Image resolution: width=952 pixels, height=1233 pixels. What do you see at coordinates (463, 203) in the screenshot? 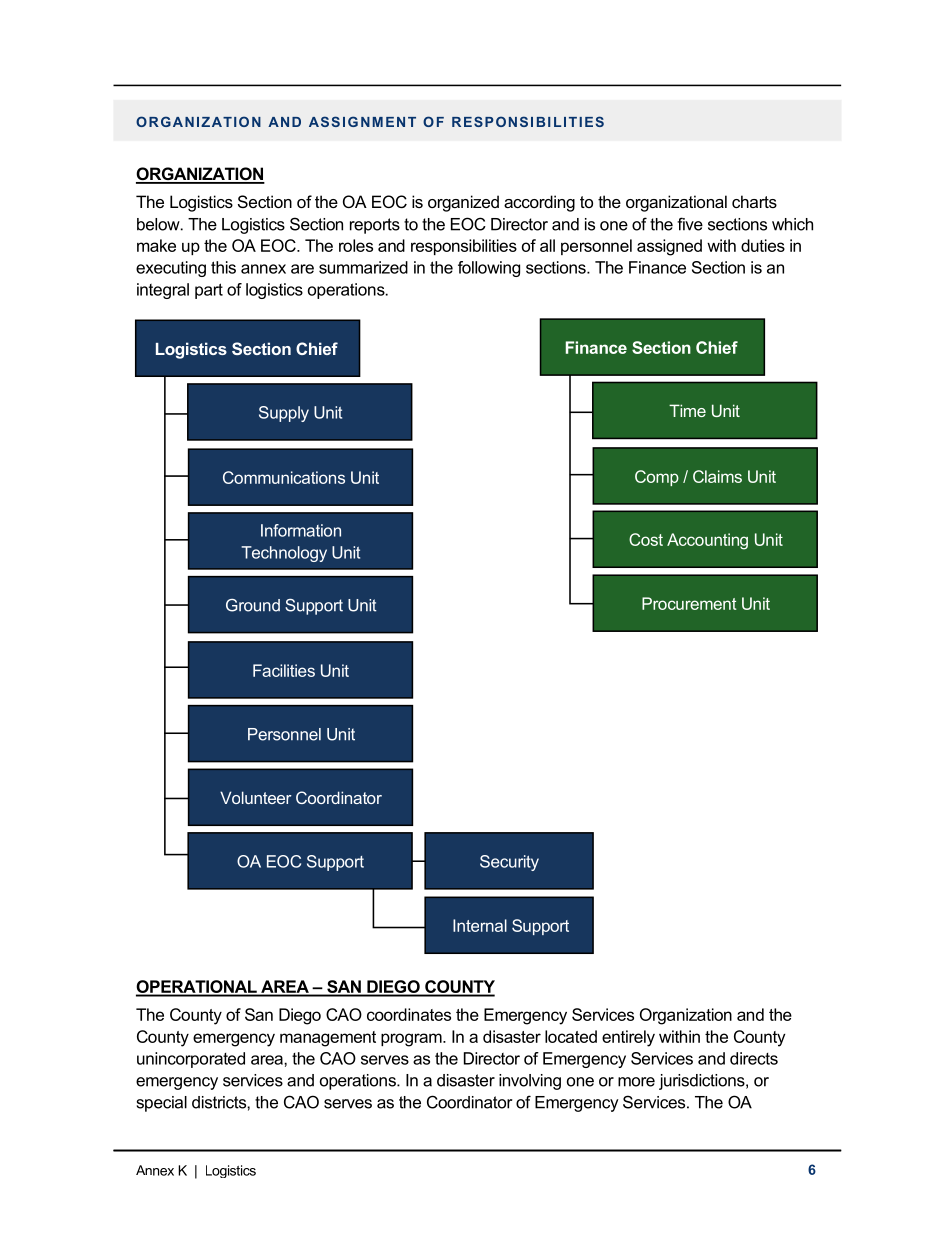
I see `organized` at bounding box center [463, 203].
